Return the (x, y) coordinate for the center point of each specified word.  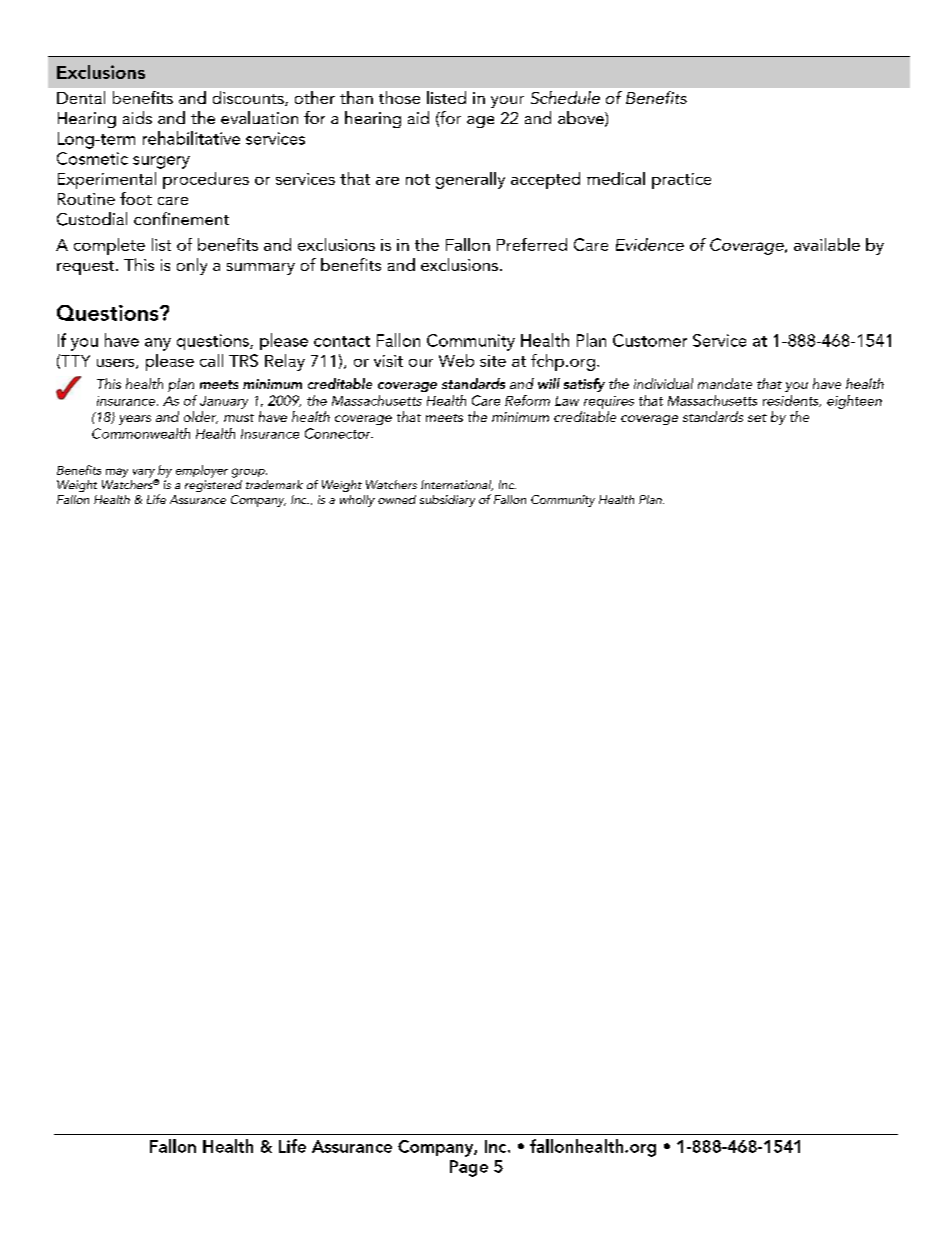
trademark (274, 484)
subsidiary (447, 501)
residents (792, 401)
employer (202, 471)
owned (397, 499)
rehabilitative (191, 138)
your (507, 102)
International (457, 485)
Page (469, 1168)
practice (681, 181)
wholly (357, 501)
